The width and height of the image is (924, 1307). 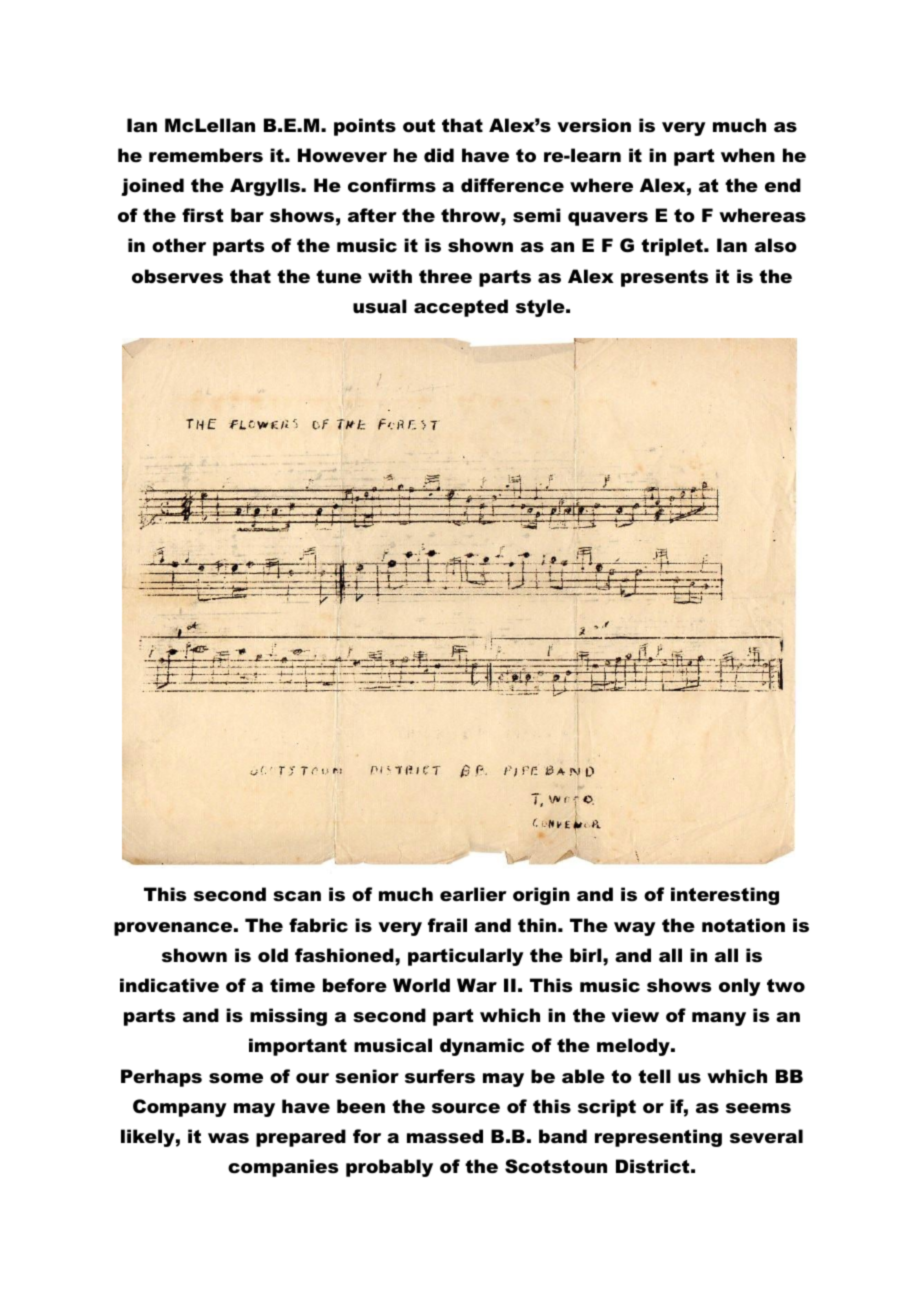 What do you see at coordinates (206, 155) in the image?
I see `remembers` at bounding box center [206, 155].
